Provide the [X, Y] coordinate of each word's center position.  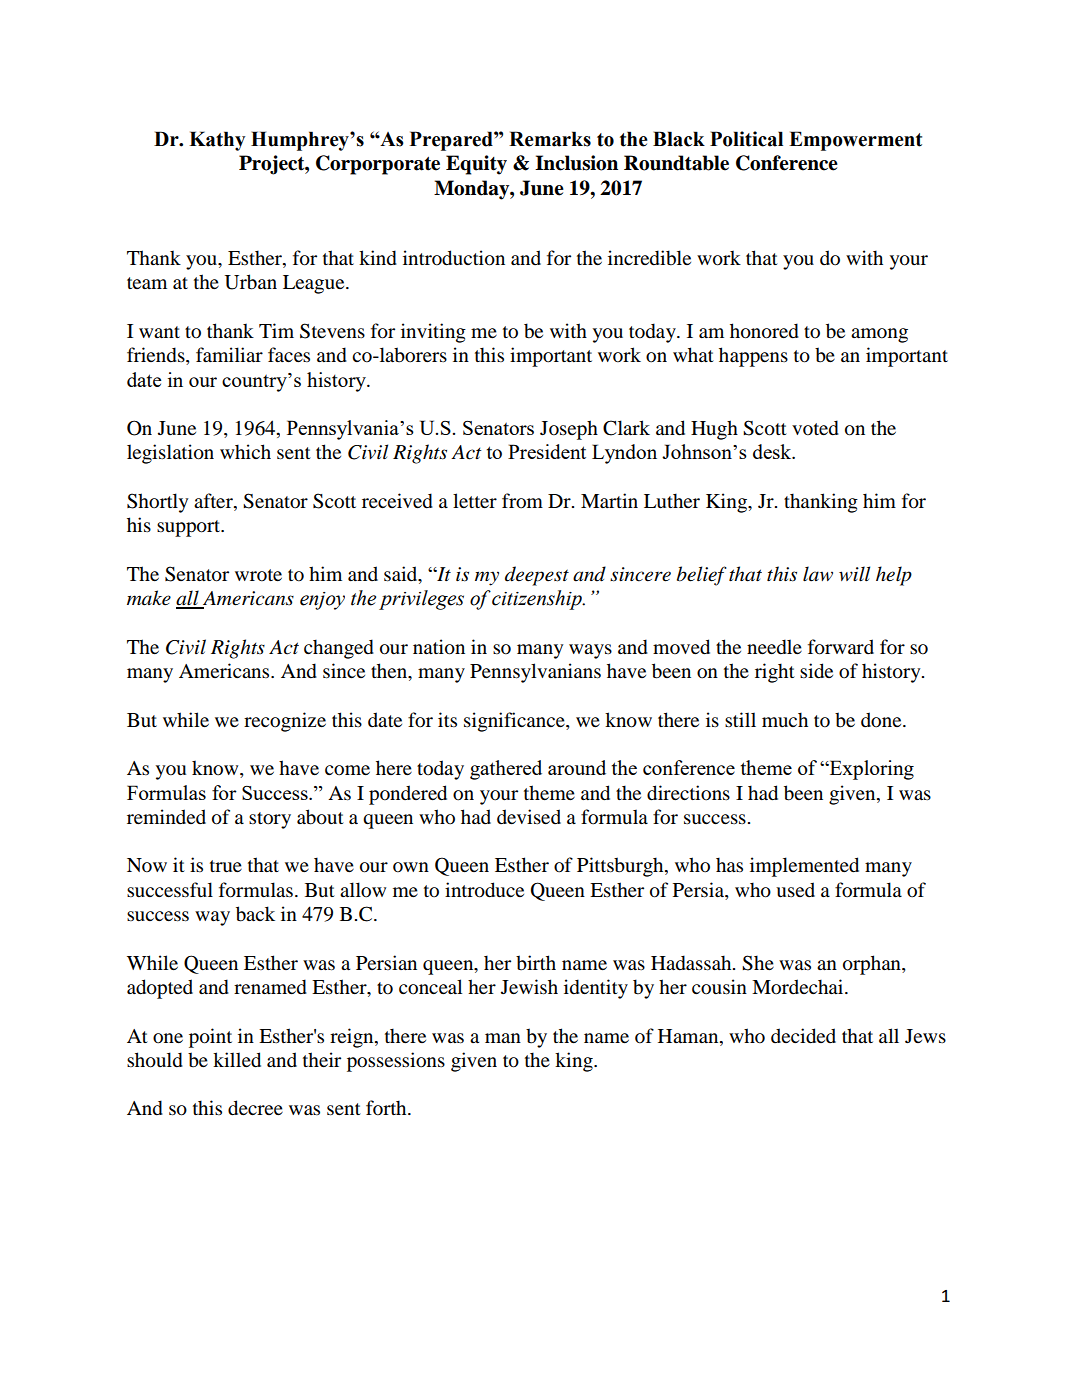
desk [773, 451]
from [522, 501]
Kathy [217, 141]
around [577, 767]
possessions [396, 1062]
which [245, 451]
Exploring [870, 770]
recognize [285, 722]
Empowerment [855, 141]
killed [237, 1060]
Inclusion [576, 163]
